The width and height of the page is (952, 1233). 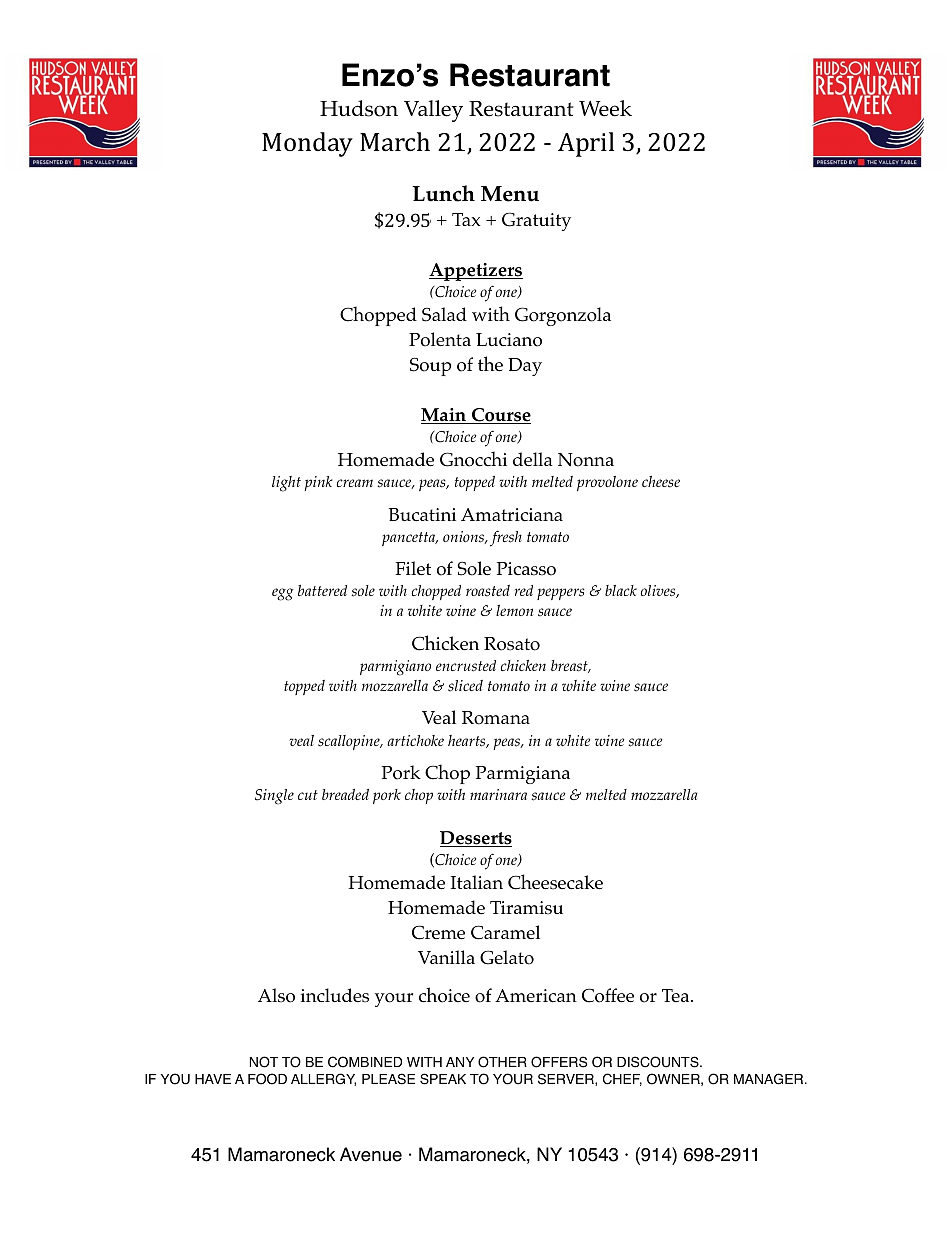 What do you see at coordinates (605, 108) in the page?
I see `Week` at bounding box center [605, 108].
